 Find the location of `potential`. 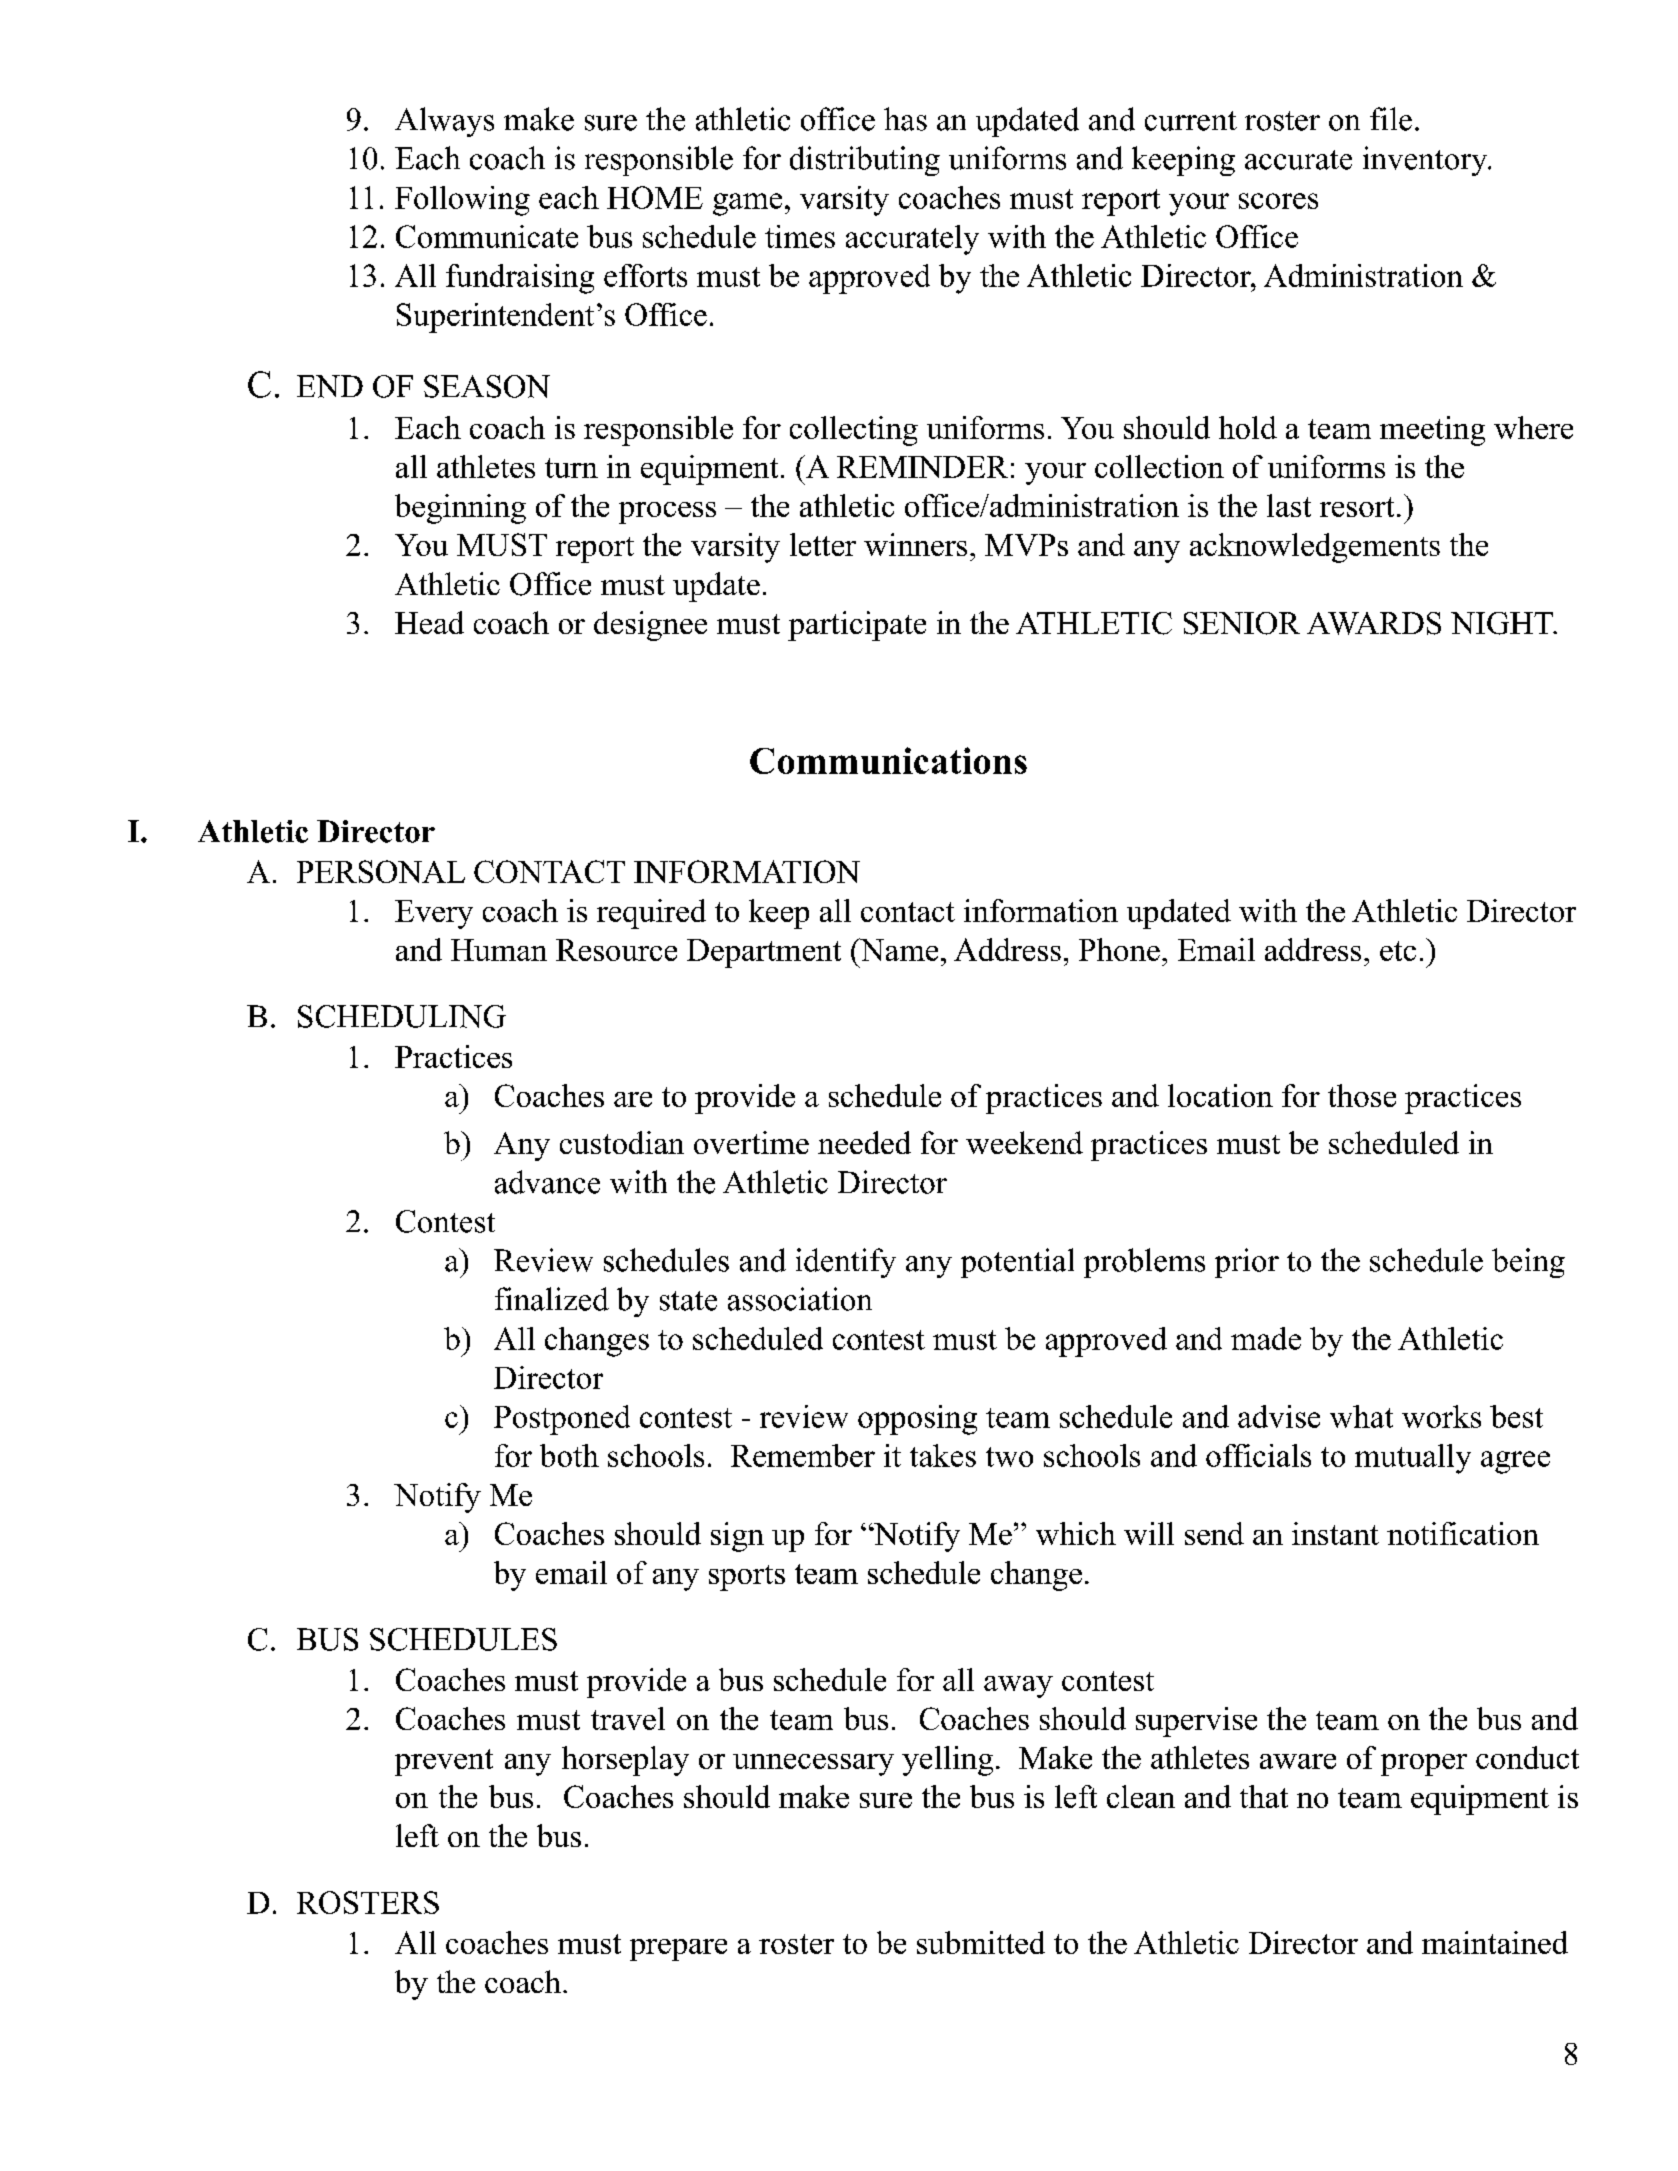

potential is located at coordinates (1017, 1263).
